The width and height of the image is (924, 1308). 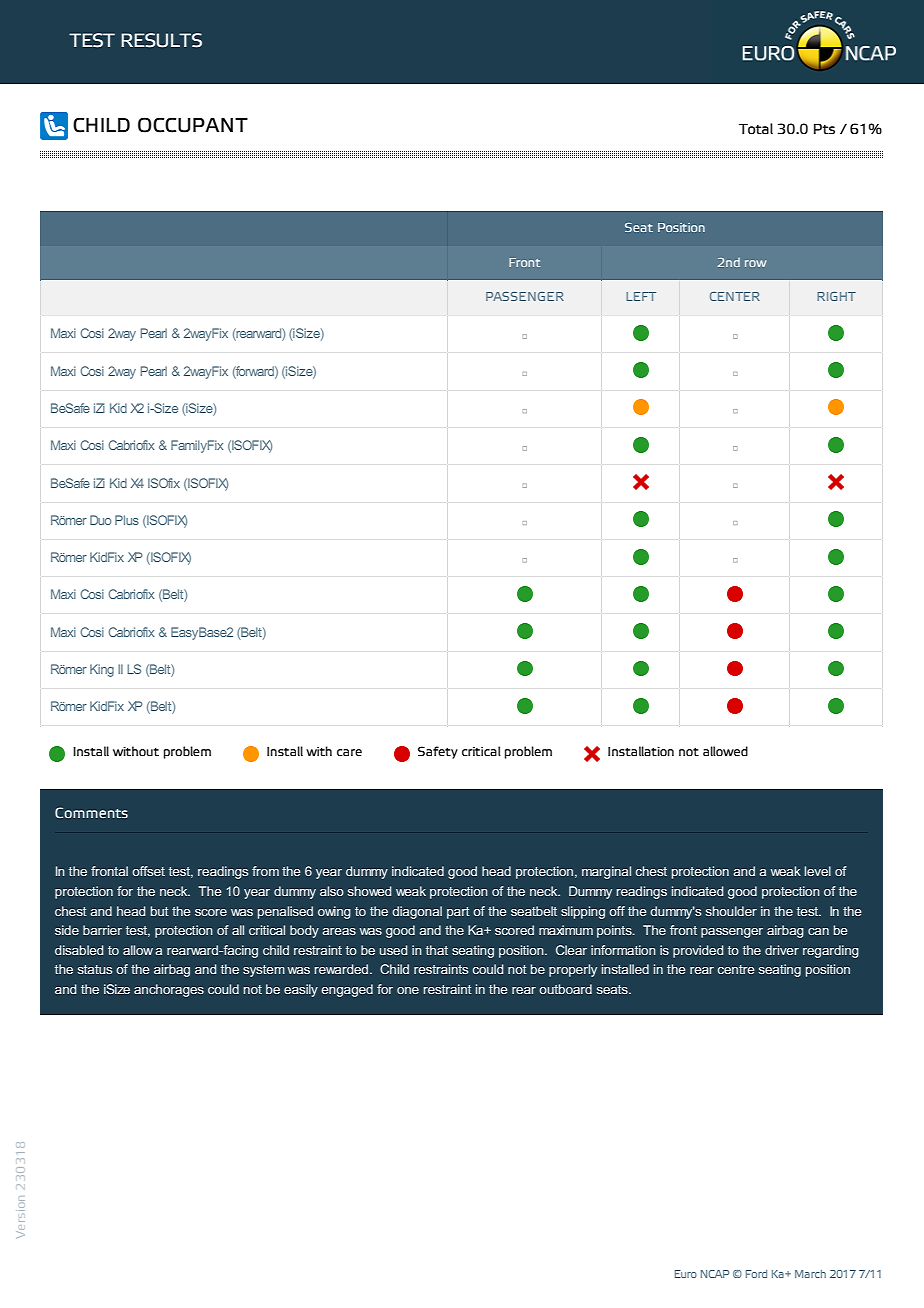 What do you see at coordinates (735, 296) in the image?
I see `CENTER` at bounding box center [735, 296].
